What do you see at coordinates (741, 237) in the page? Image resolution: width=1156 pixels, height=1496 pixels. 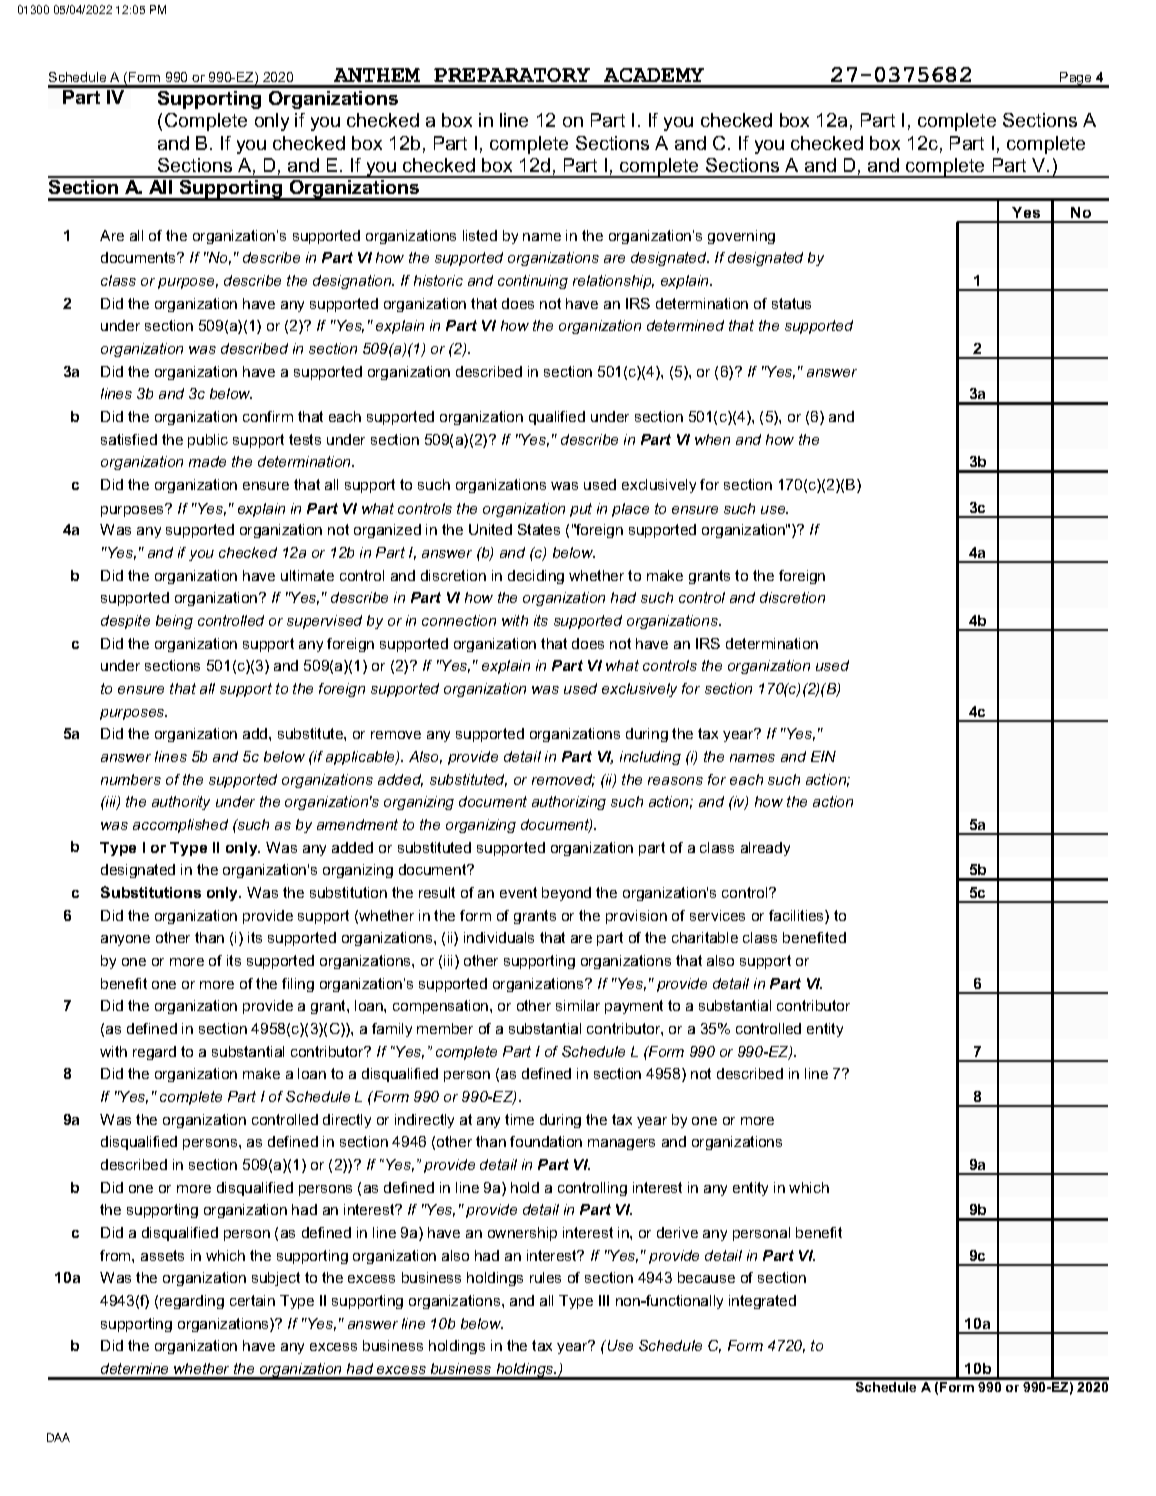 I see `governing` at bounding box center [741, 237].
